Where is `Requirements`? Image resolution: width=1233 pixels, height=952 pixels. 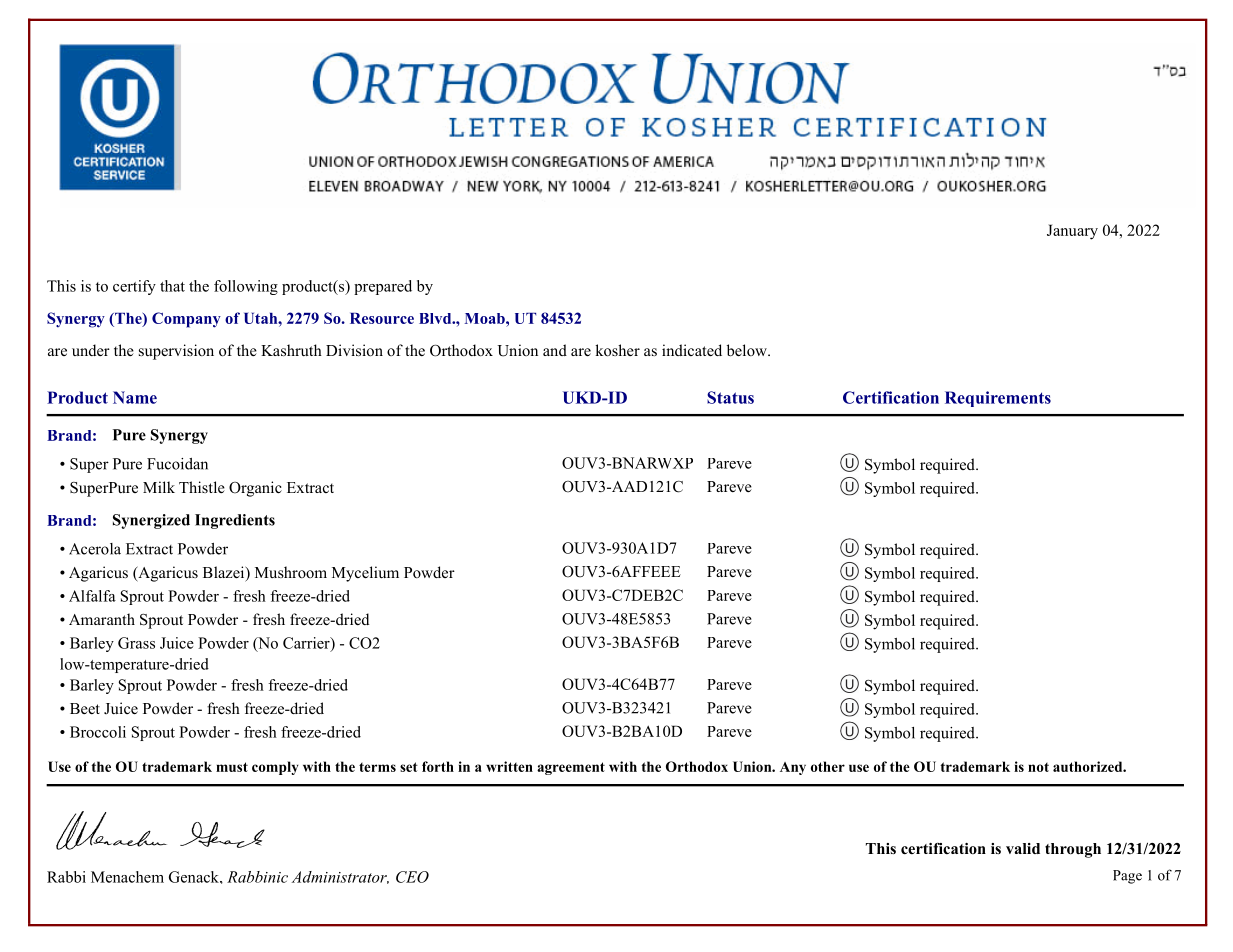
Requirements is located at coordinates (998, 399).
